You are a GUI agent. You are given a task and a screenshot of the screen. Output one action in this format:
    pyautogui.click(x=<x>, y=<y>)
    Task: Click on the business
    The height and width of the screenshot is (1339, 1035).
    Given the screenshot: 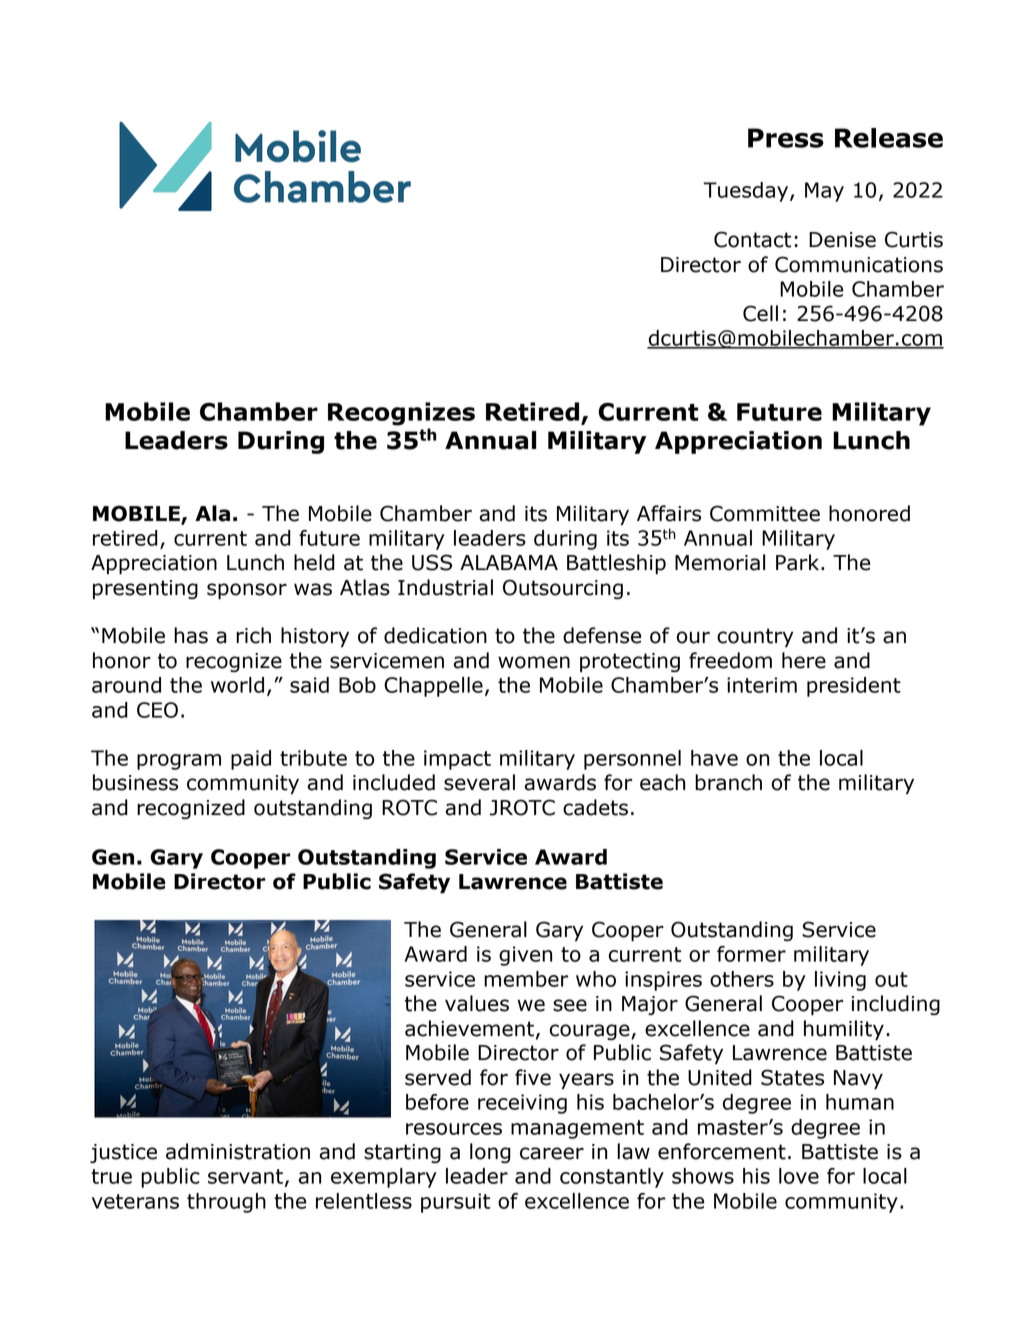 What is the action you would take?
    pyautogui.click(x=135, y=782)
